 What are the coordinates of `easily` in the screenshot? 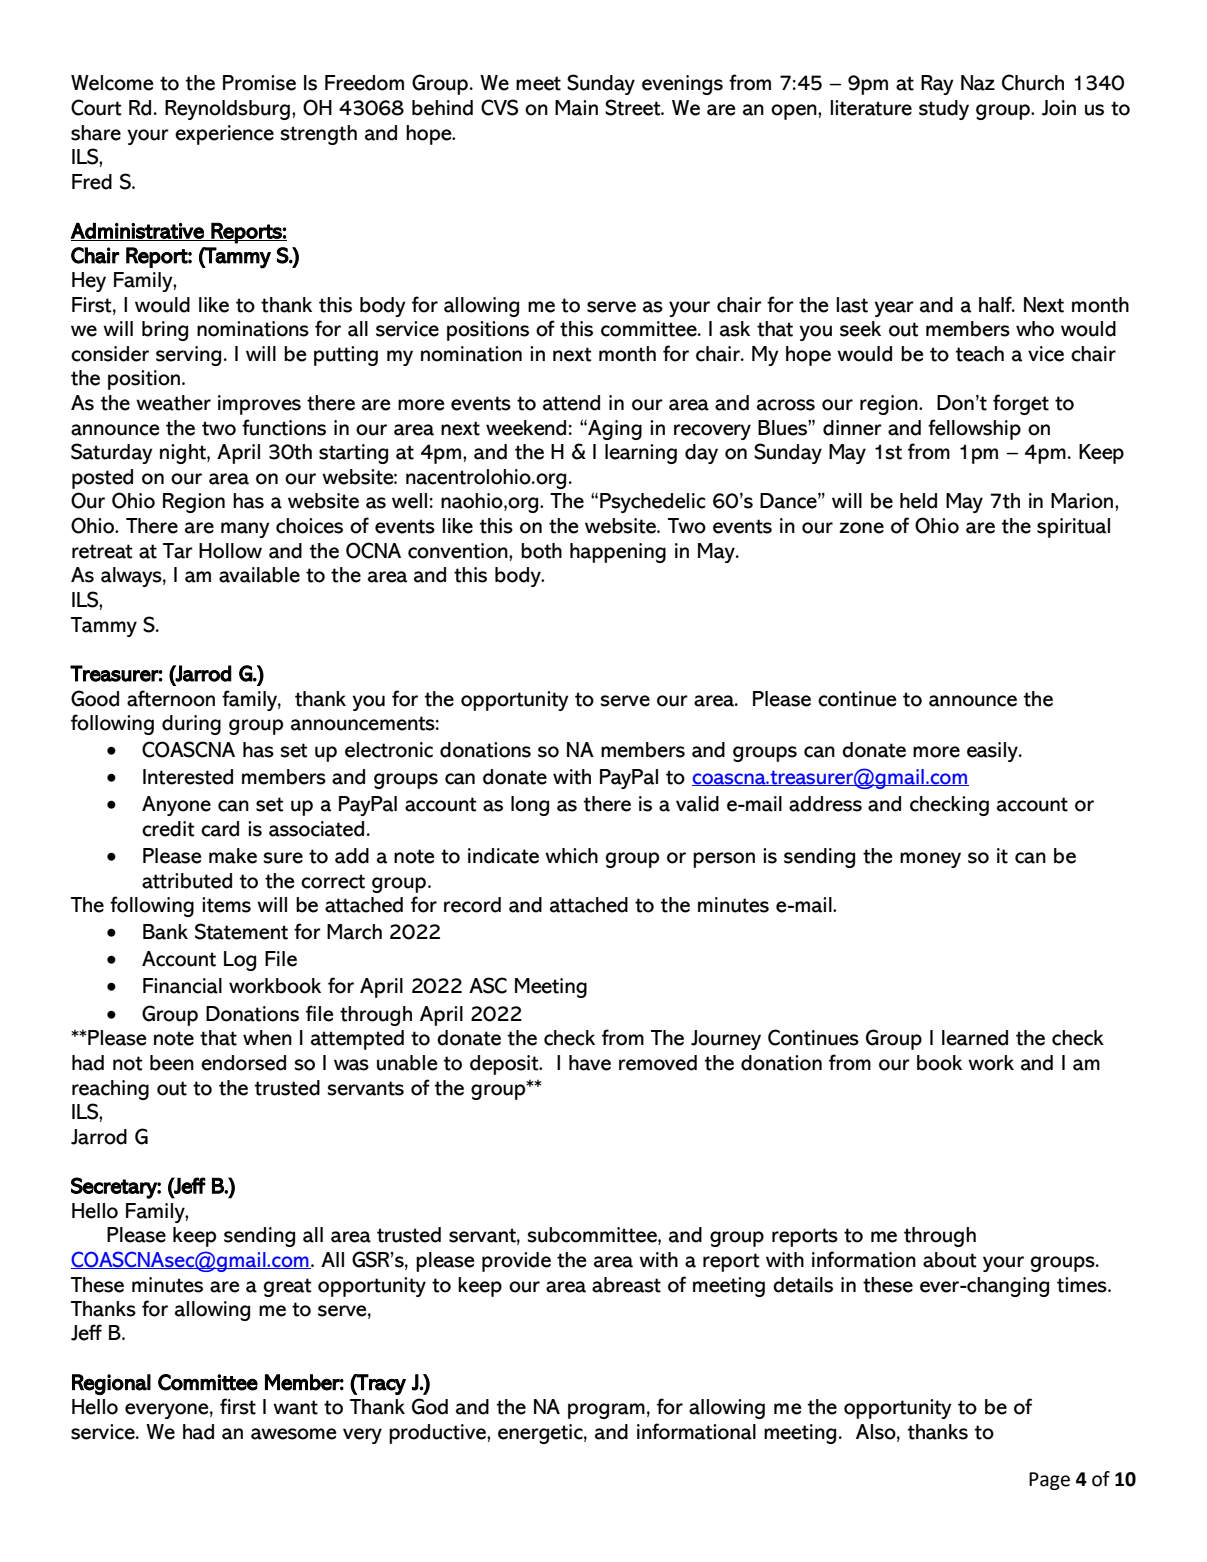 It's located at (993, 752).
